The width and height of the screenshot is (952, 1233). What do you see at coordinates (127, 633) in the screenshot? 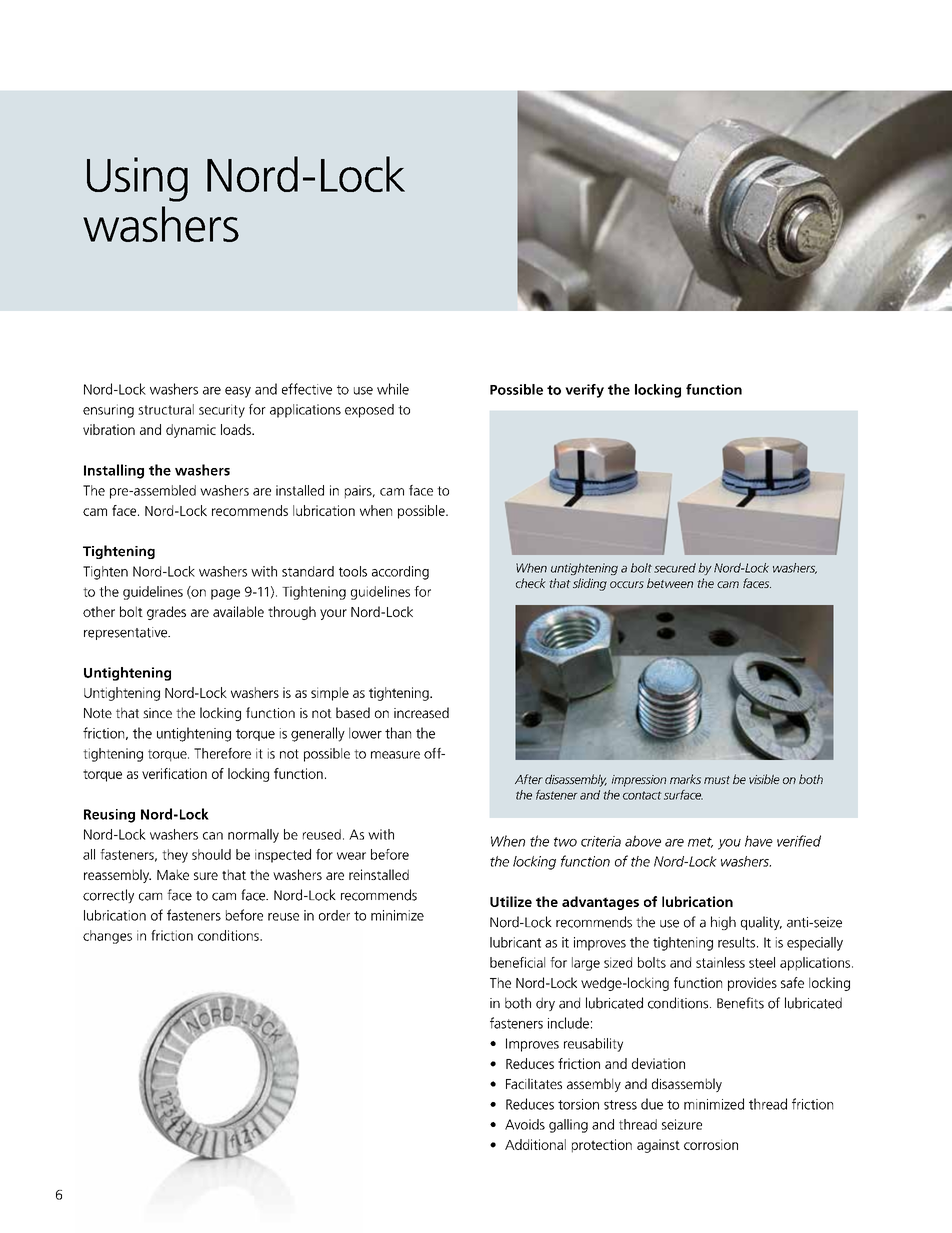
I see `representative` at bounding box center [127, 633].
